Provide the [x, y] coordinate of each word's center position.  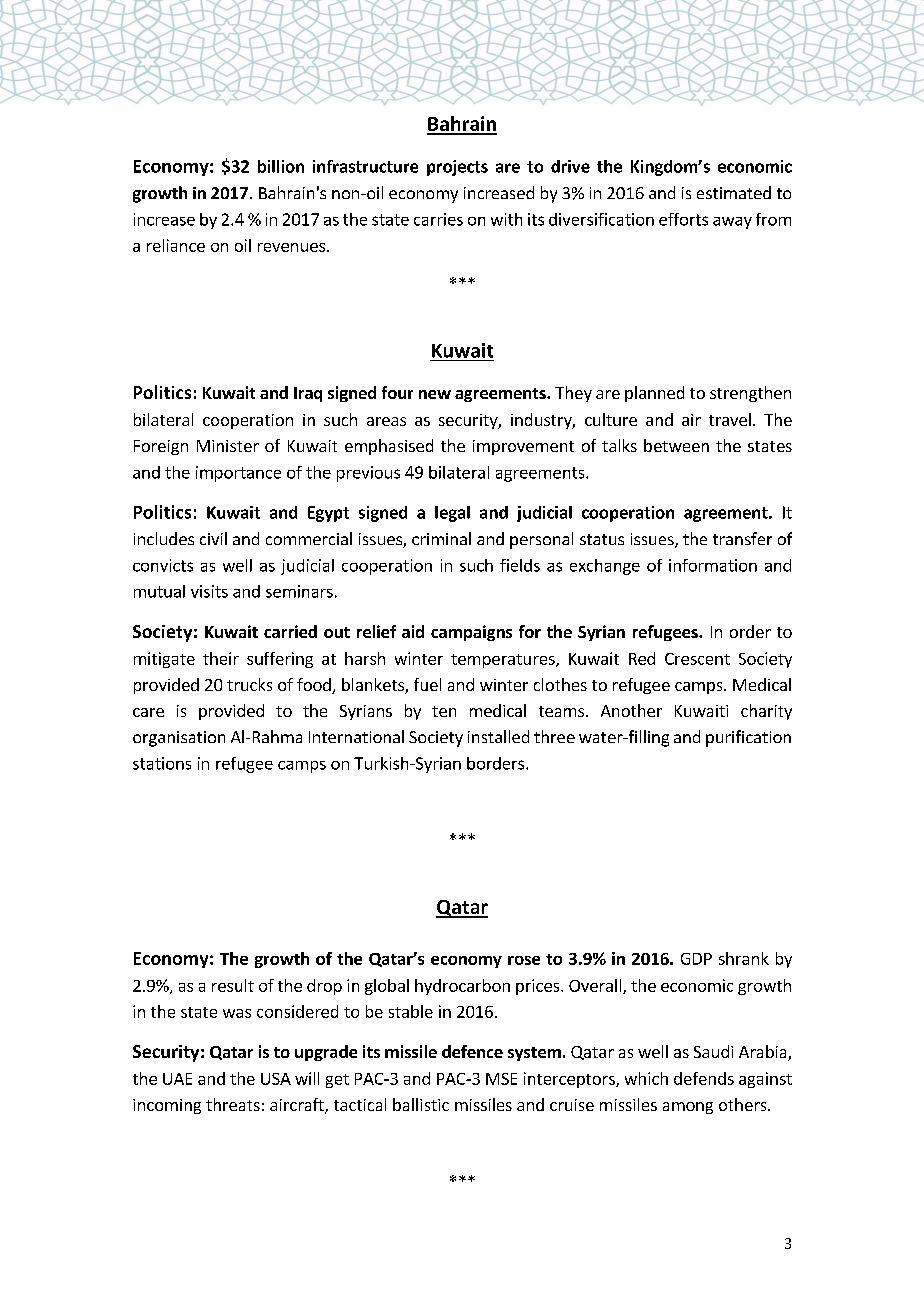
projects [457, 168]
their [221, 658]
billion [281, 166]
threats [233, 1104]
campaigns [471, 633]
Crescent [697, 659]
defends [704, 1078]
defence [472, 1051]
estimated [734, 192]
